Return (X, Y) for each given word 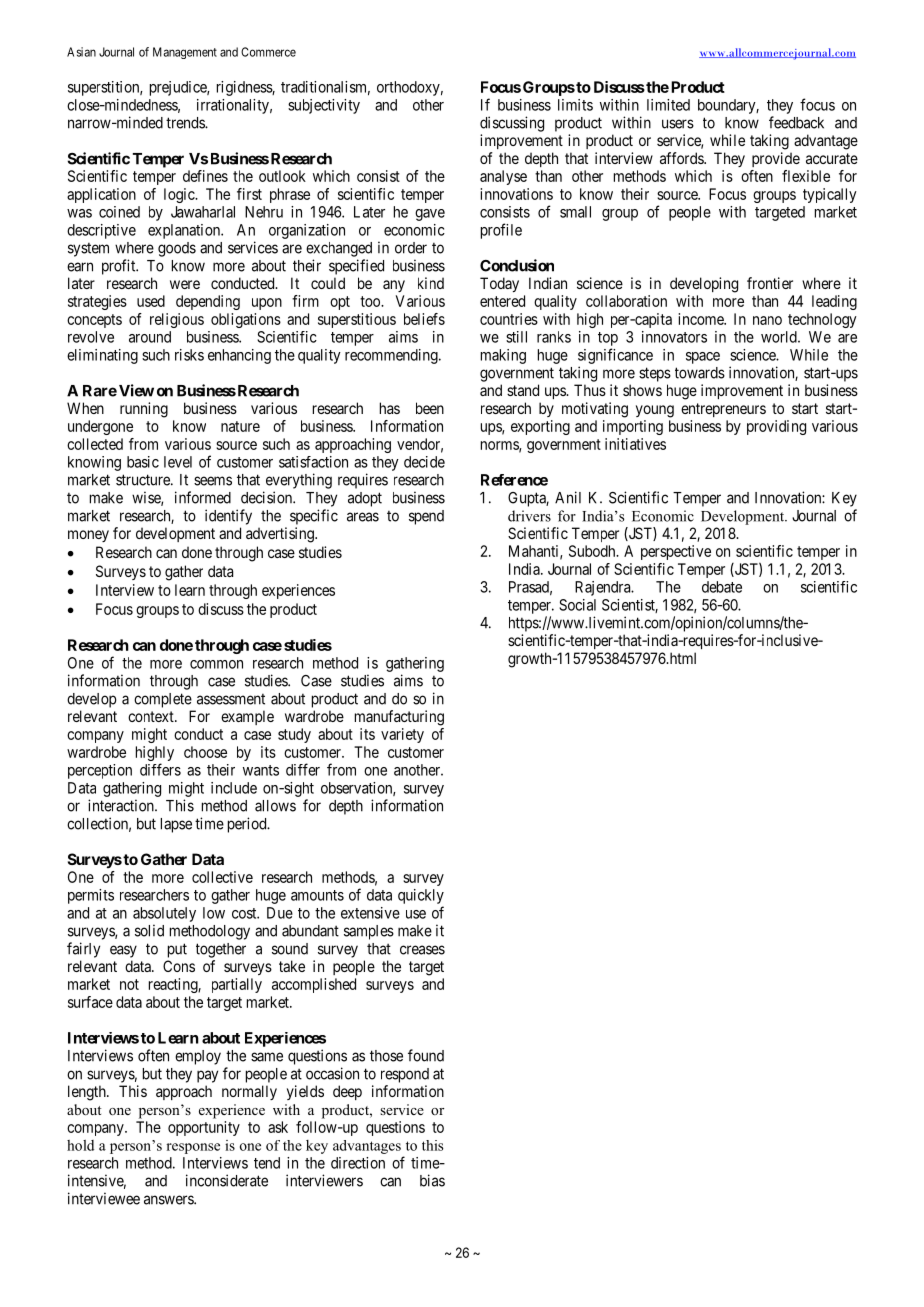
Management (185, 53)
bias (432, 1180)
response (193, 1148)
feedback (796, 122)
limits (575, 105)
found (426, 1055)
